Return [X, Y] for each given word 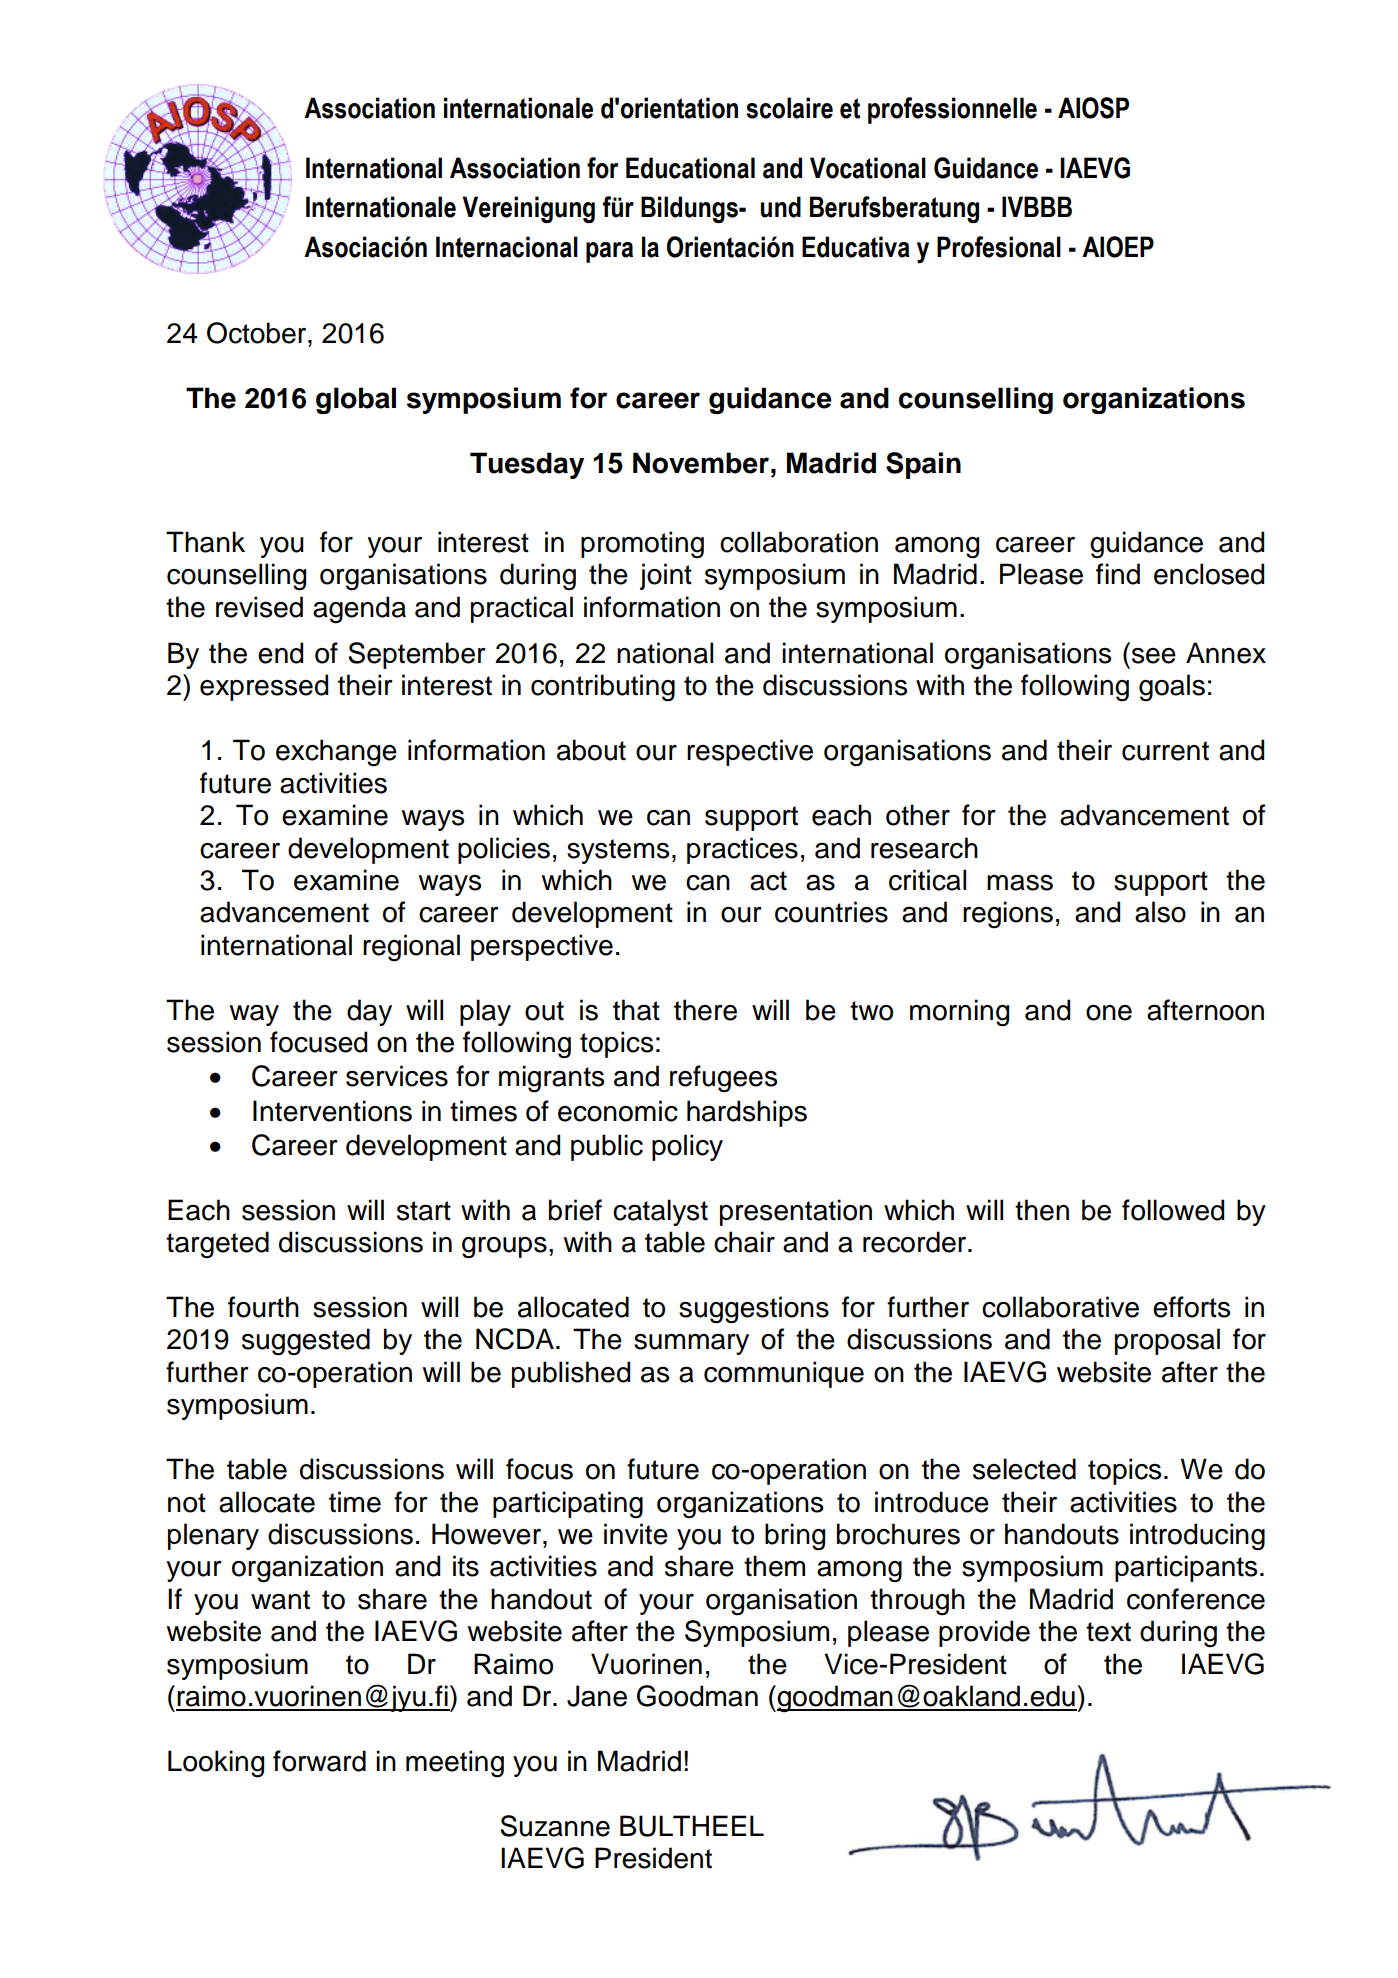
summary [691, 1344]
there [705, 1010]
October [258, 333]
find [1118, 574]
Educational [690, 168]
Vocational [868, 168]
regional [411, 948]
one [1109, 1013]
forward [319, 1761]
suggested [306, 1342]
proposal [1167, 1341]
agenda [359, 610]
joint [666, 576]
